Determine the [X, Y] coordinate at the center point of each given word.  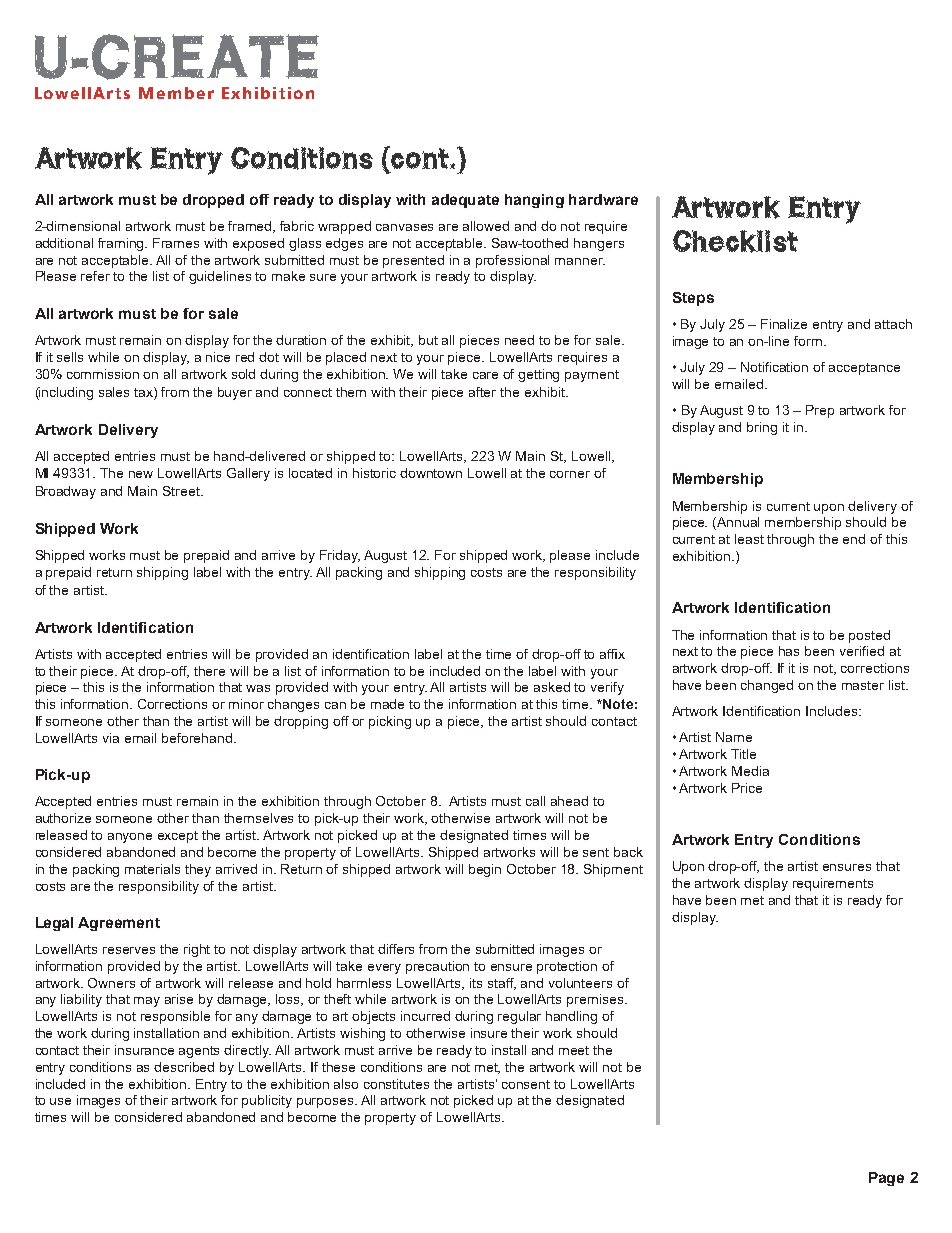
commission [103, 374]
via [111, 738]
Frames [176, 243]
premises [596, 1000]
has [789, 651]
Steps [693, 299]
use [60, 1101]
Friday [340, 556]
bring [762, 428]
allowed [486, 226]
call [535, 801]
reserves [129, 950]
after [482, 392]
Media [750, 771]
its [476, 983]
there [209, 671]
